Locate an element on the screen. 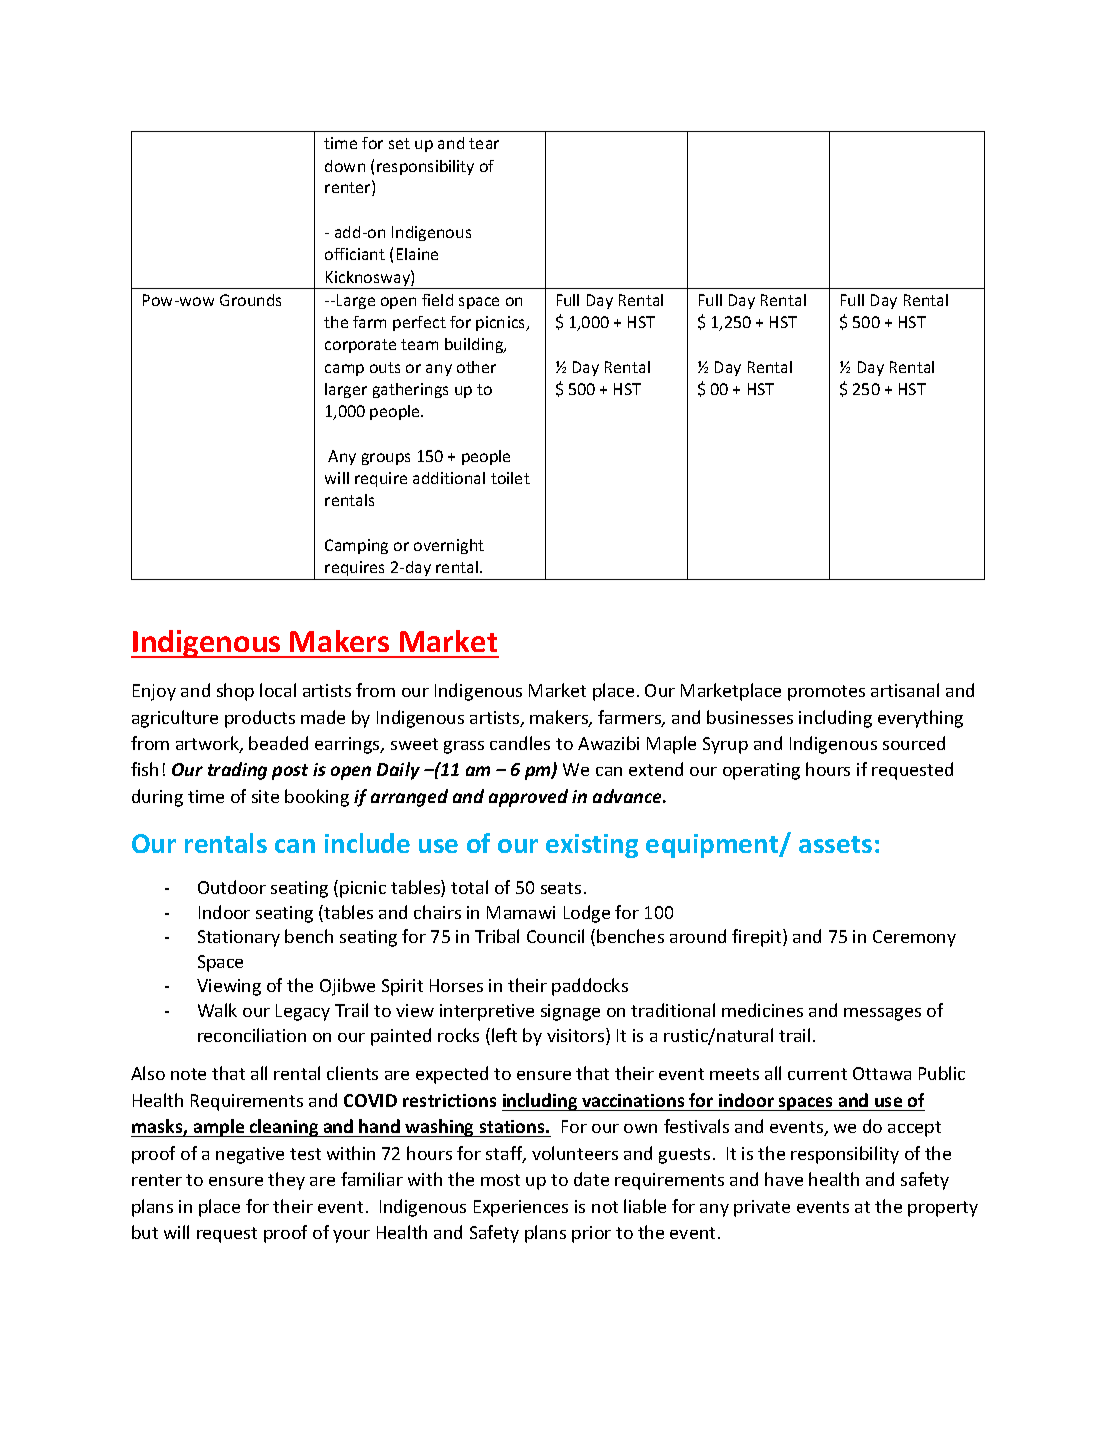 The height and width of the screenshot is (1445, 1116). Council is located at coordinates (555, 936).
